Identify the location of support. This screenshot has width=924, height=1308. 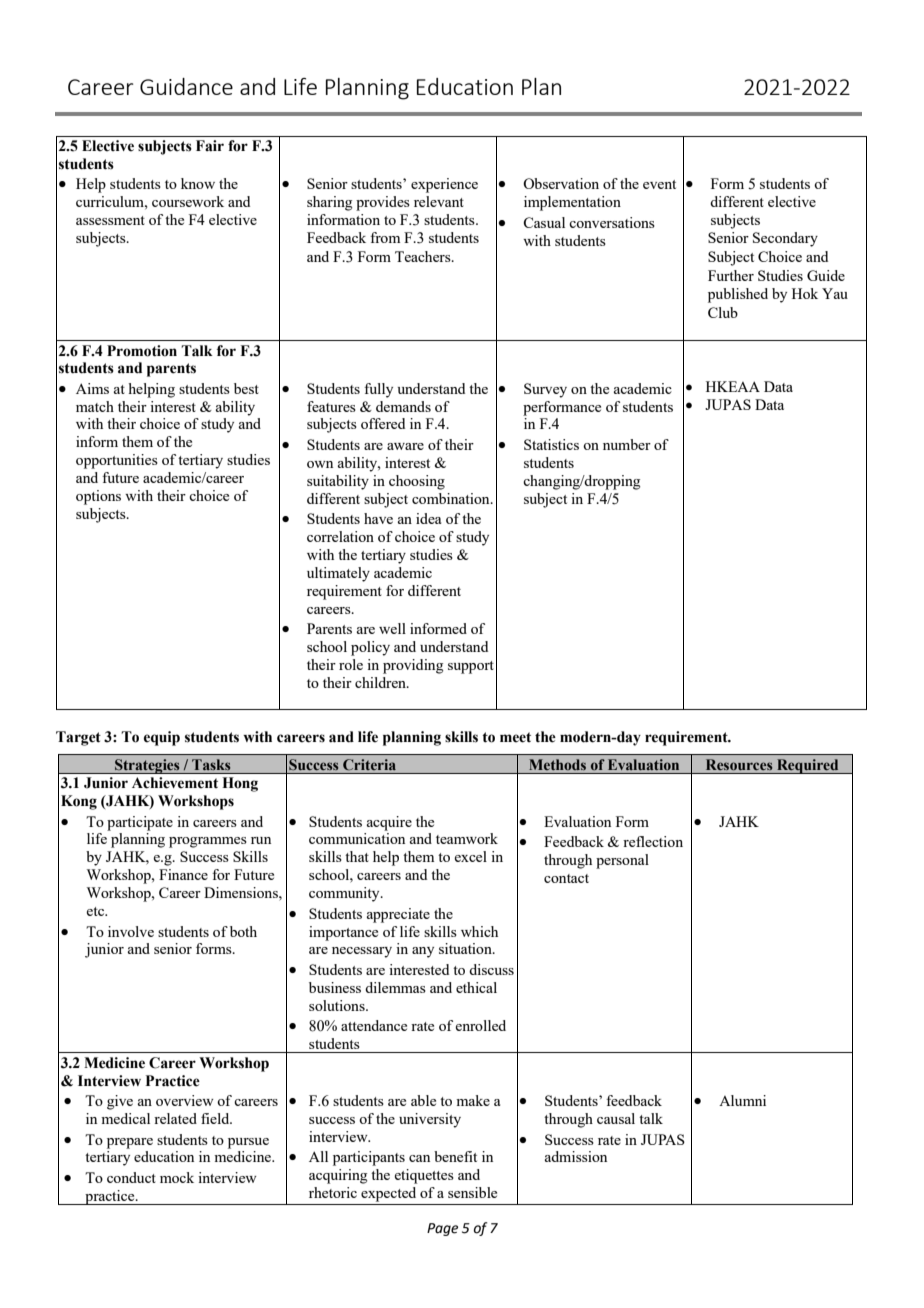
(471, 667).
